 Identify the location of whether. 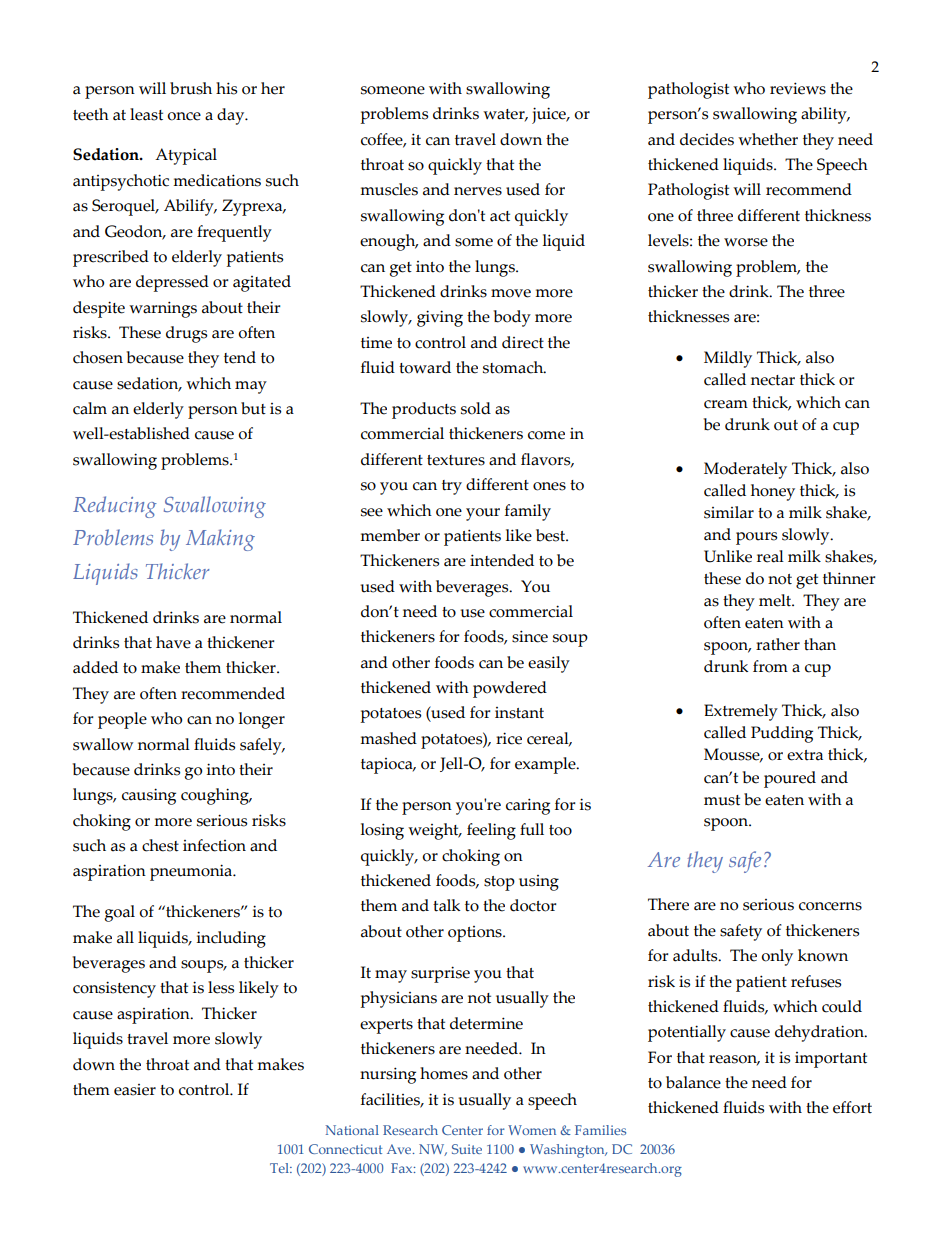
(768, 139).
